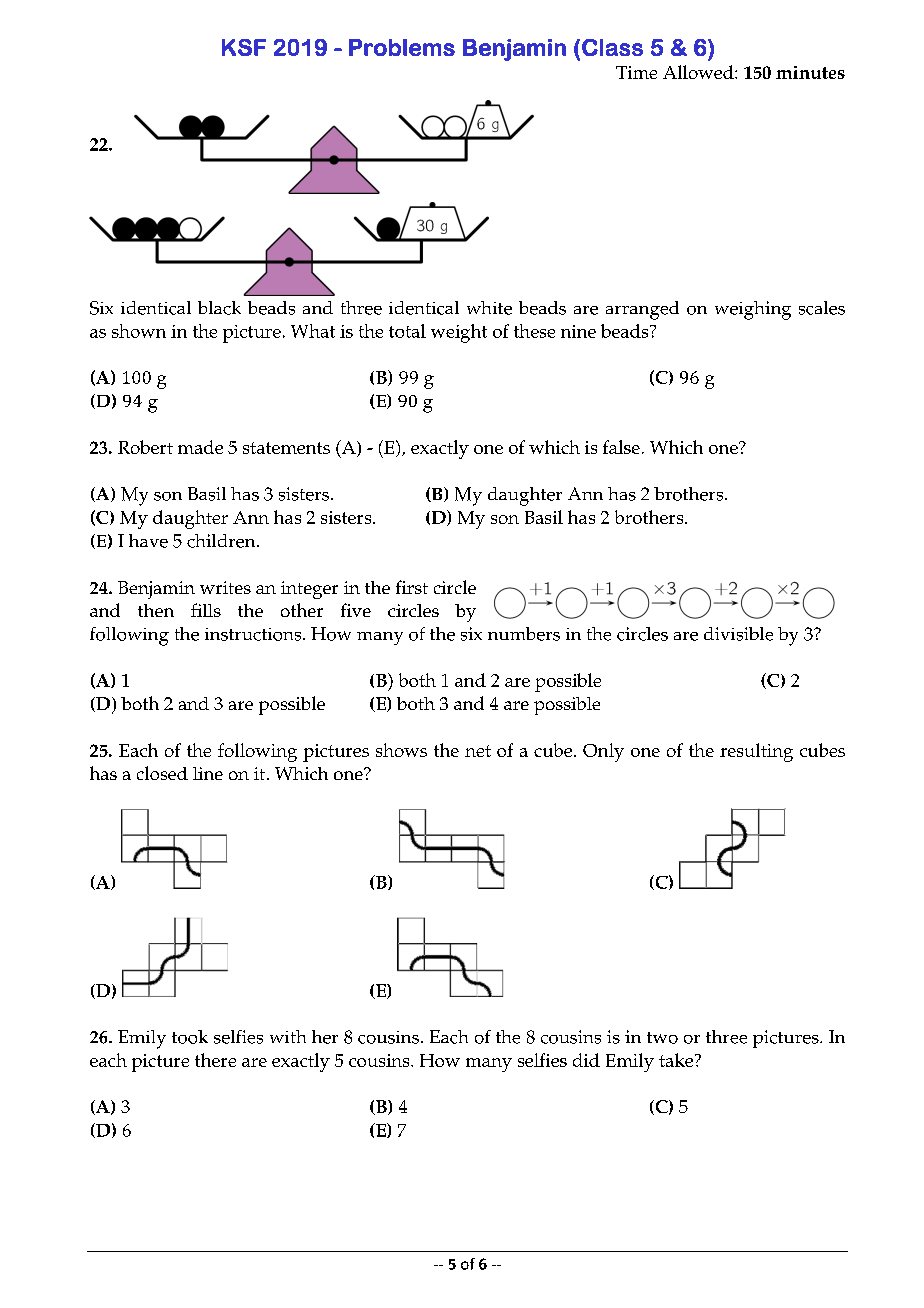 Image resolution: width=924 pixels, height=1308 pixels. What do you see at coordinates (190, 1037) in the screenshot?
I see `took` at bounding box center [190, 1037].
